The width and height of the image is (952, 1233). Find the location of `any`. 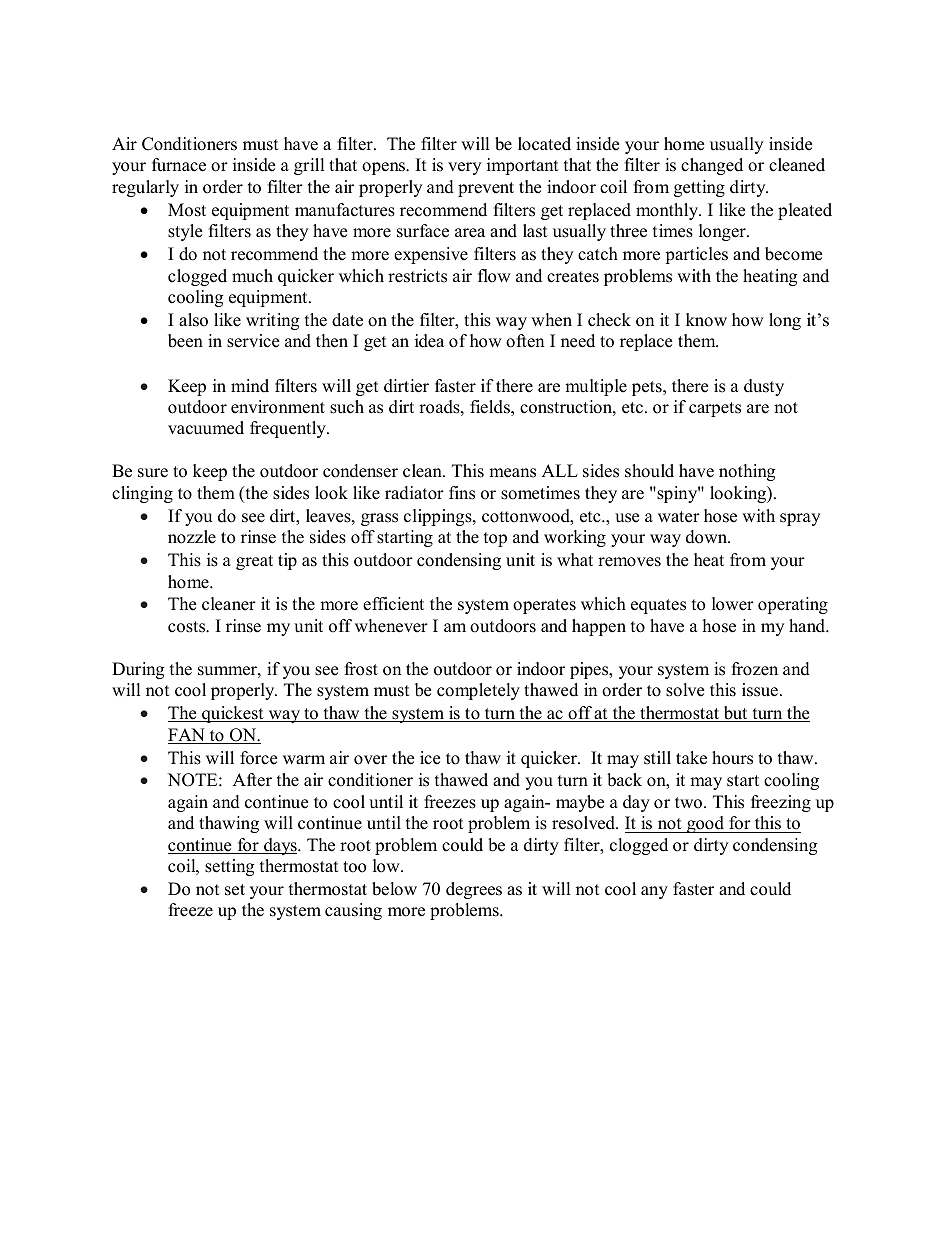

any is located at coordinates (654, 892).
